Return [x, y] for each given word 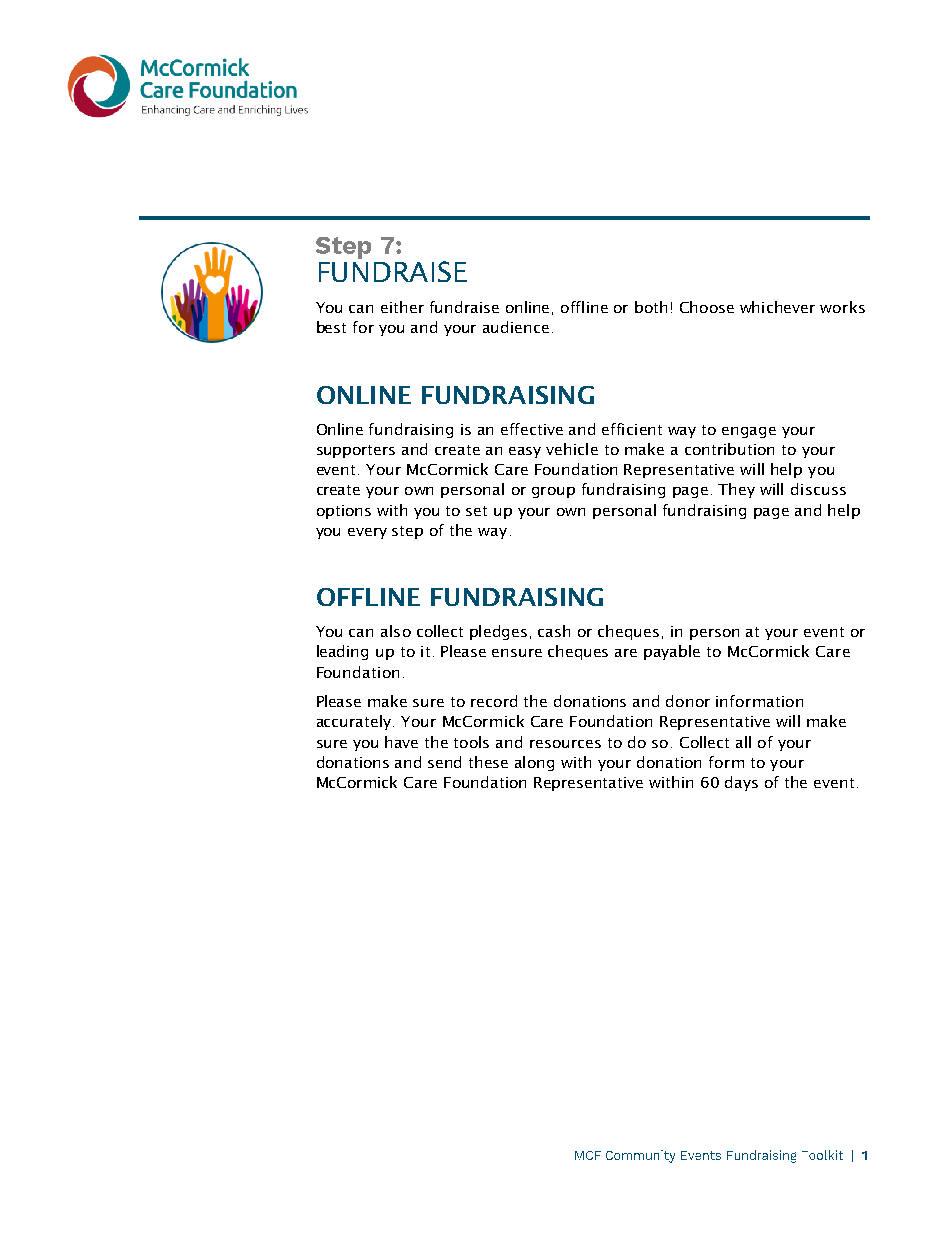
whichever [777, 307]
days [741, 783]
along [534, 763]
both [651, 307]
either [402, 307]
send [444, 762]
